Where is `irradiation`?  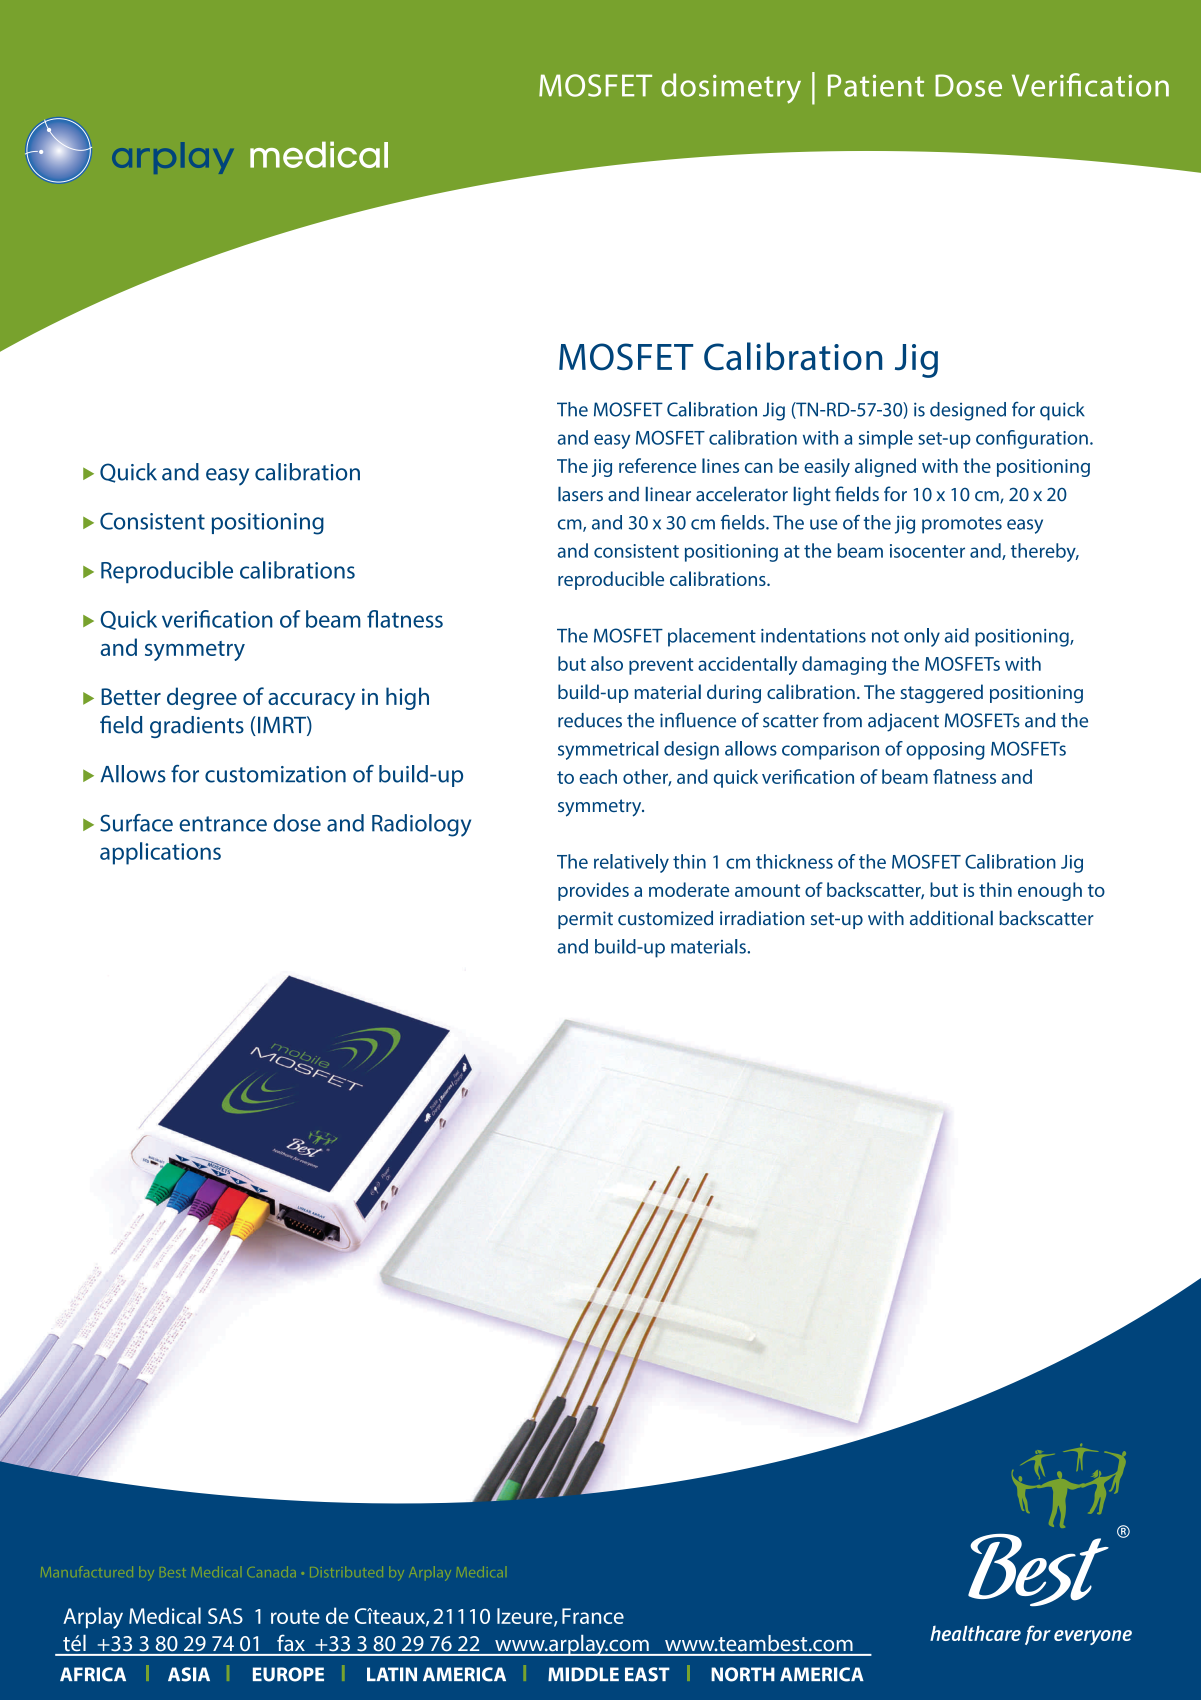
irradiation is located at coordinates (762, 918).
